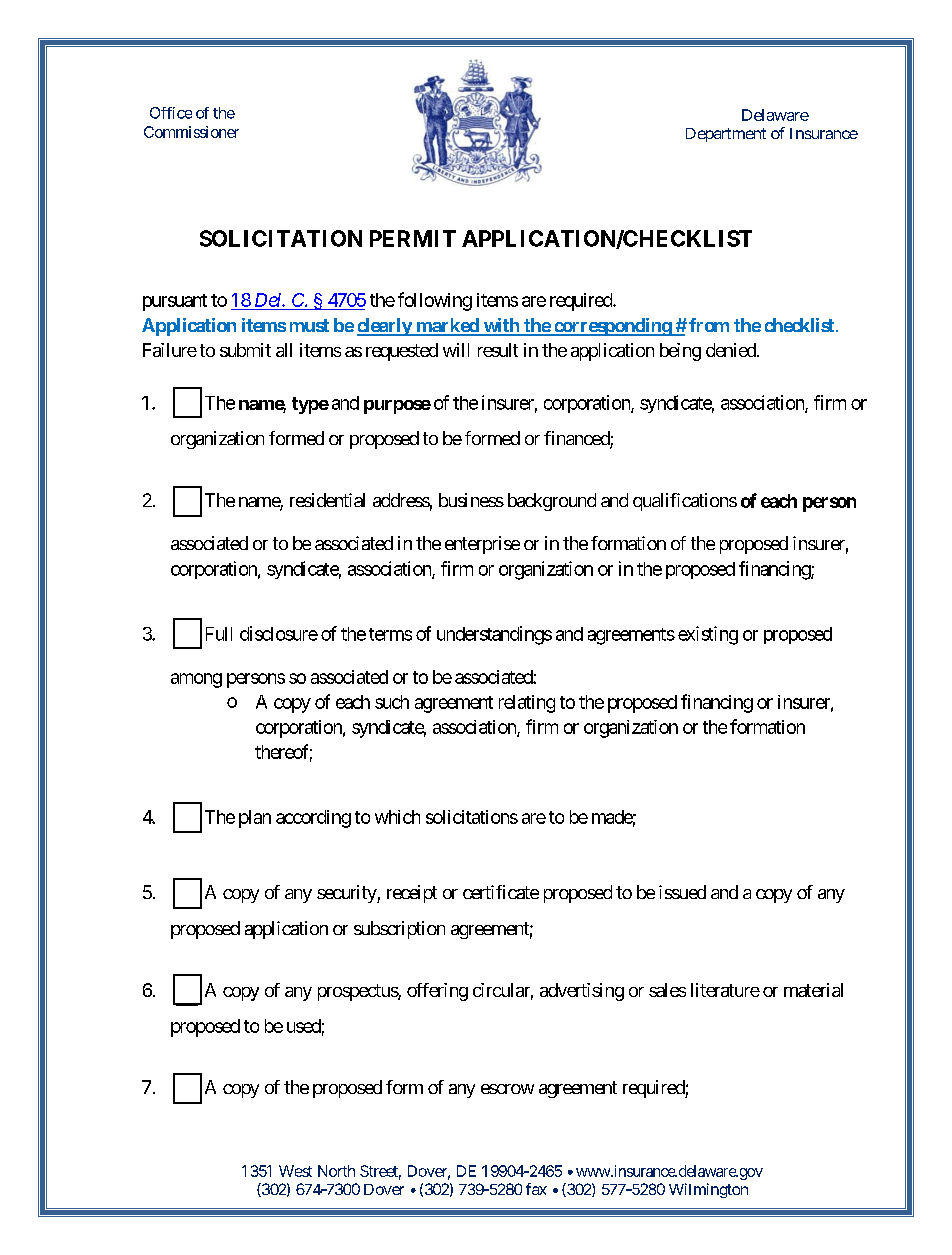  Describe the element at coordinates (708, 635) in the screenshot. I see `existing` at that location.
